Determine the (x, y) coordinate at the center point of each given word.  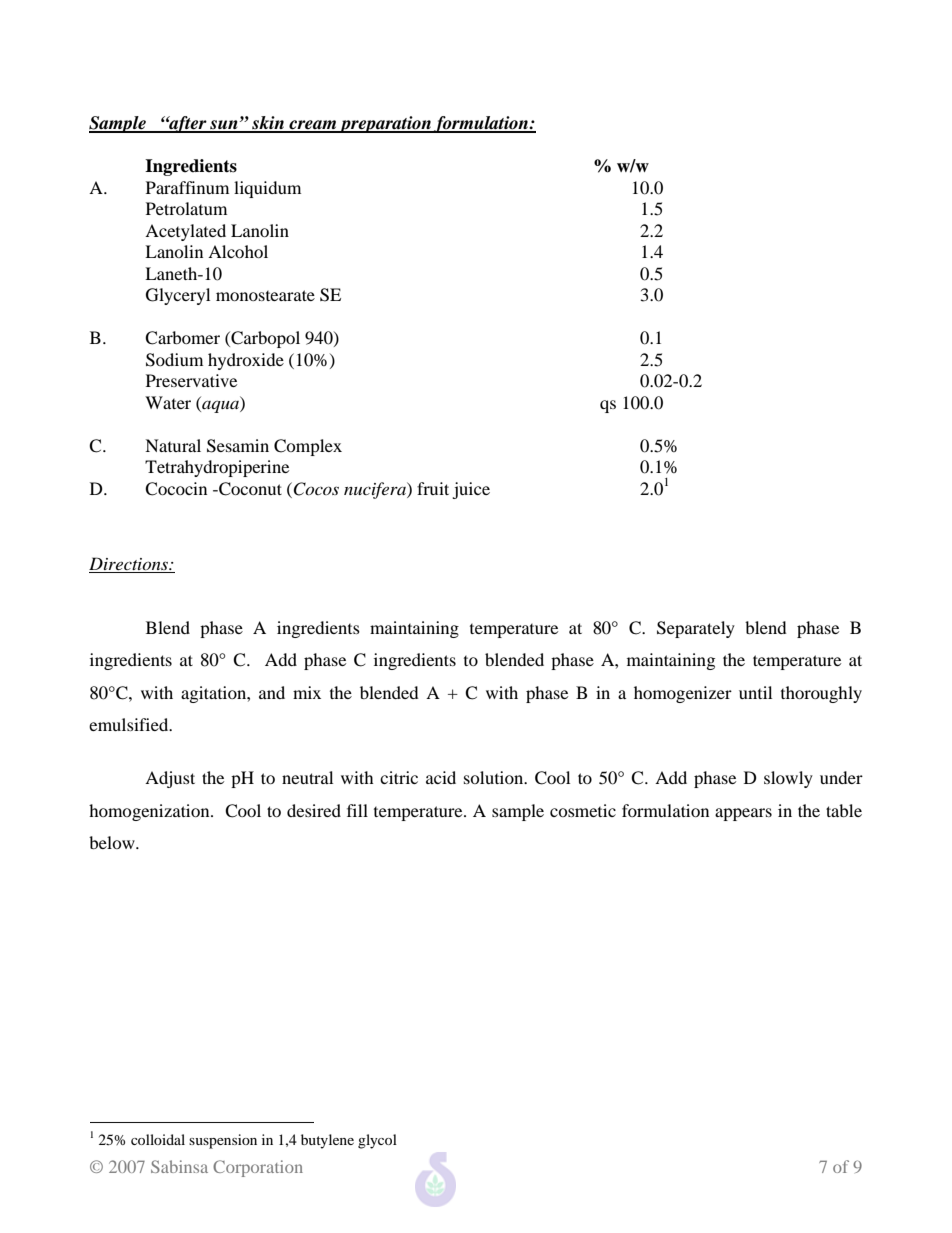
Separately (696, 629)
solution (495, 777)
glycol (377, 1141)
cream (313, 126)
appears (743, 814)
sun (224, 126)
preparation (386, 124)
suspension (223, 1141)
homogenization (150, 812)
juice (471, 490)
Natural (173, 445)
